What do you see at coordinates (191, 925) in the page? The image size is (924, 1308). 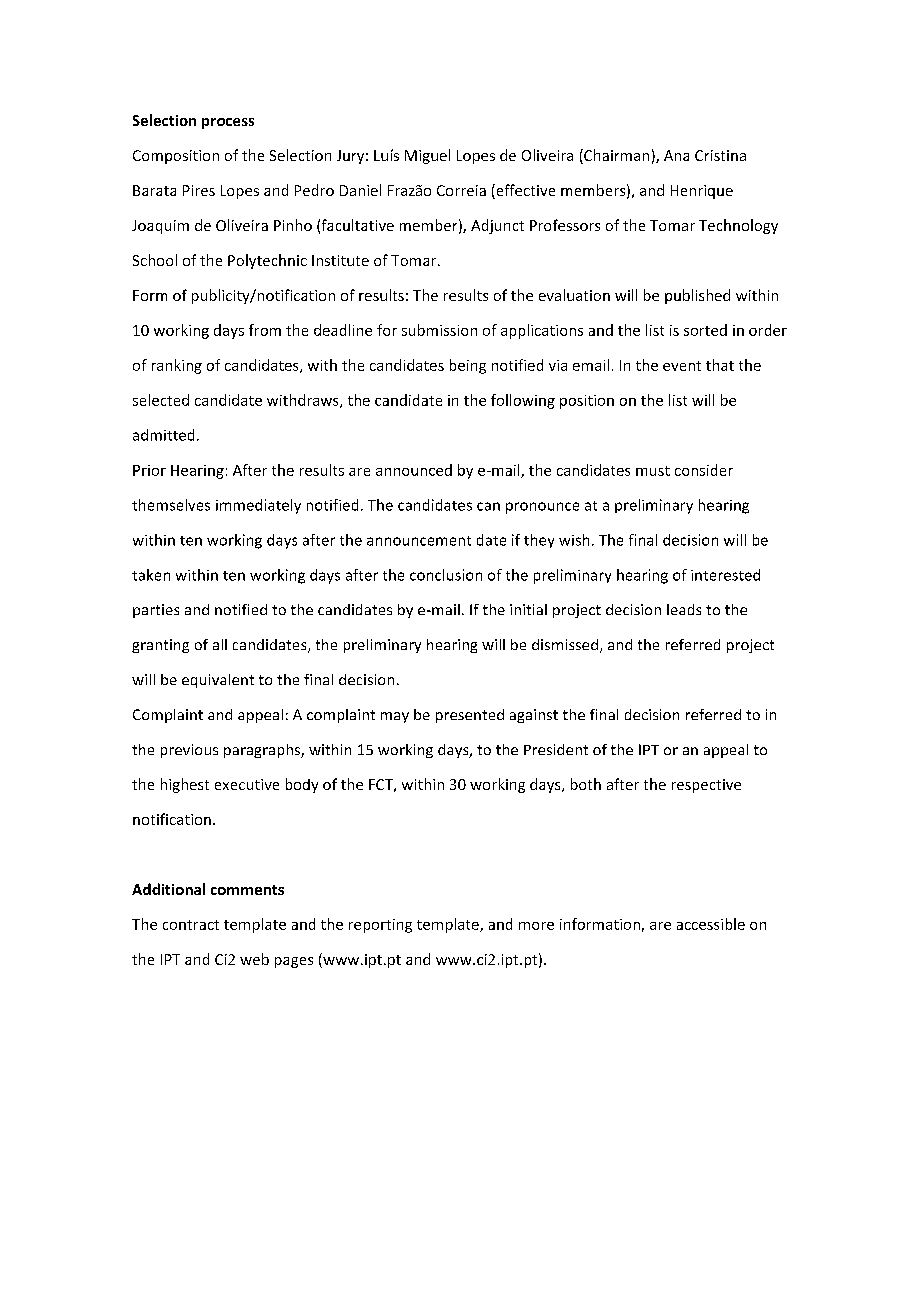 I see `contract` at bounding box center [191, 925].
